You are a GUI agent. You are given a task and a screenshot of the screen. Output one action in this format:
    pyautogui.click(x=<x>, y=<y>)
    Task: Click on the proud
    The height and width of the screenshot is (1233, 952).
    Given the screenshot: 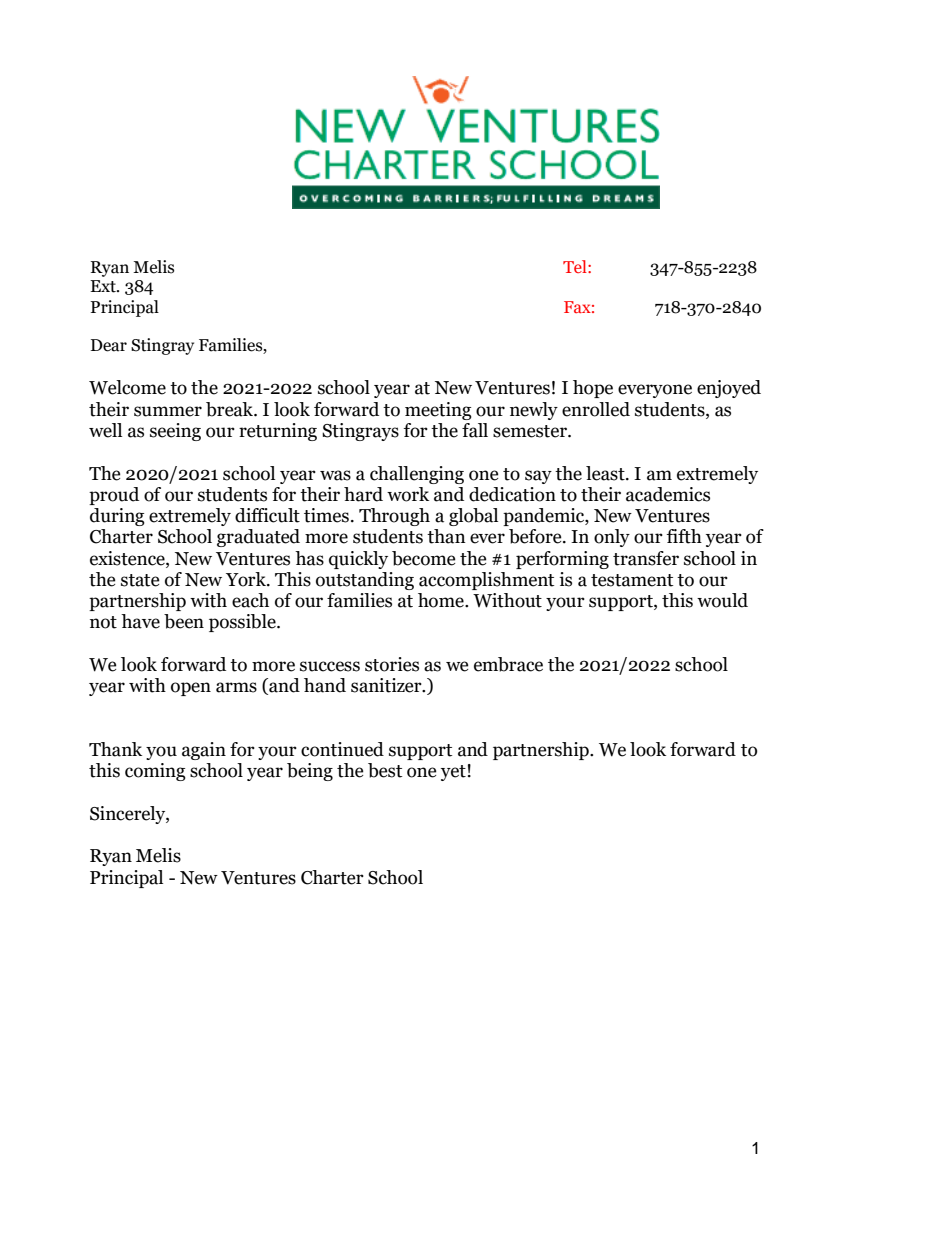 What is the action you would take?
    pyautogui.click(x=114, y=496)
